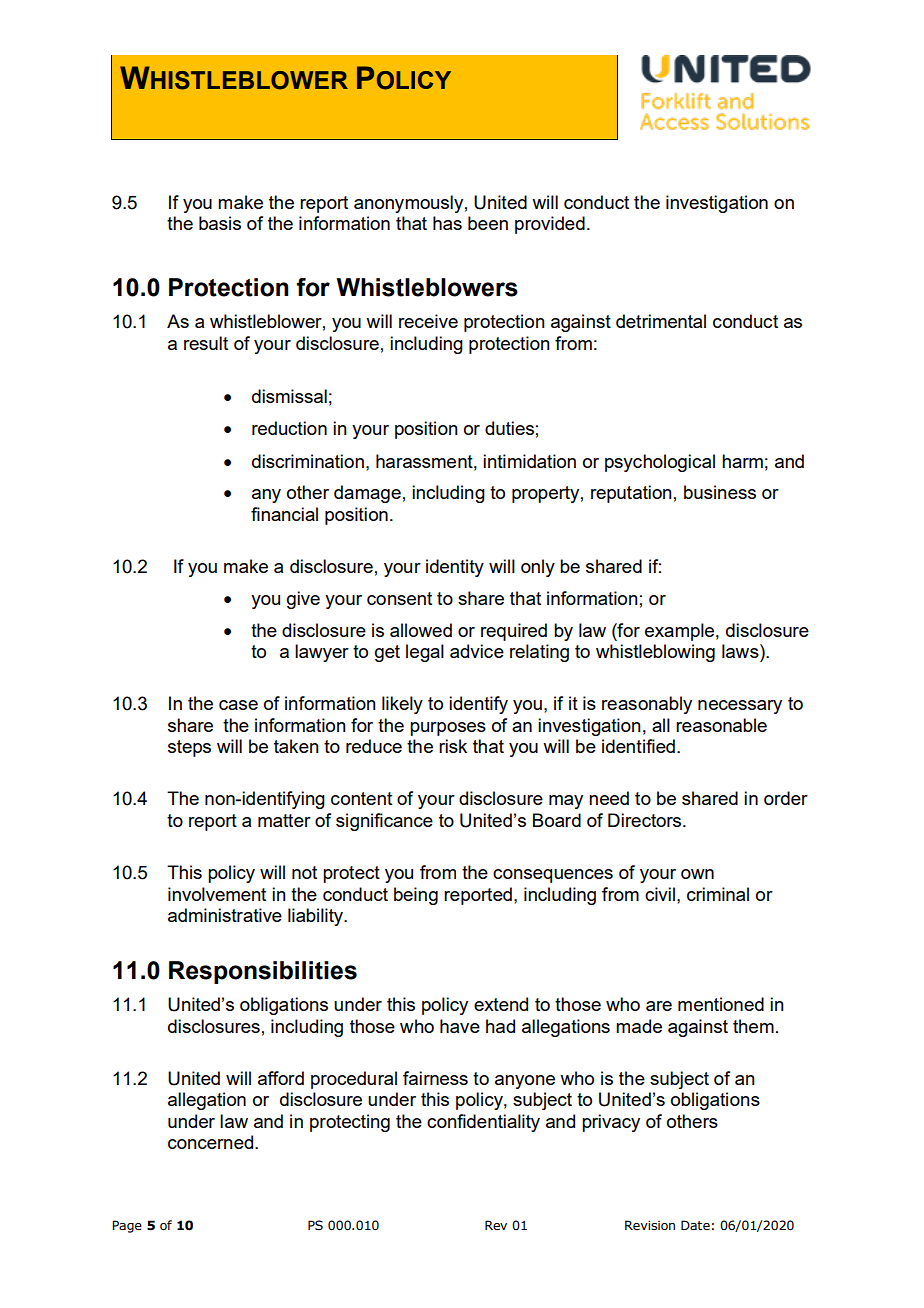 This screenshot has height=1308, width=924. What do you see at coordinates (448, 729) in the screenshot?
I see `purposes` at bounding box center [448, 729].
